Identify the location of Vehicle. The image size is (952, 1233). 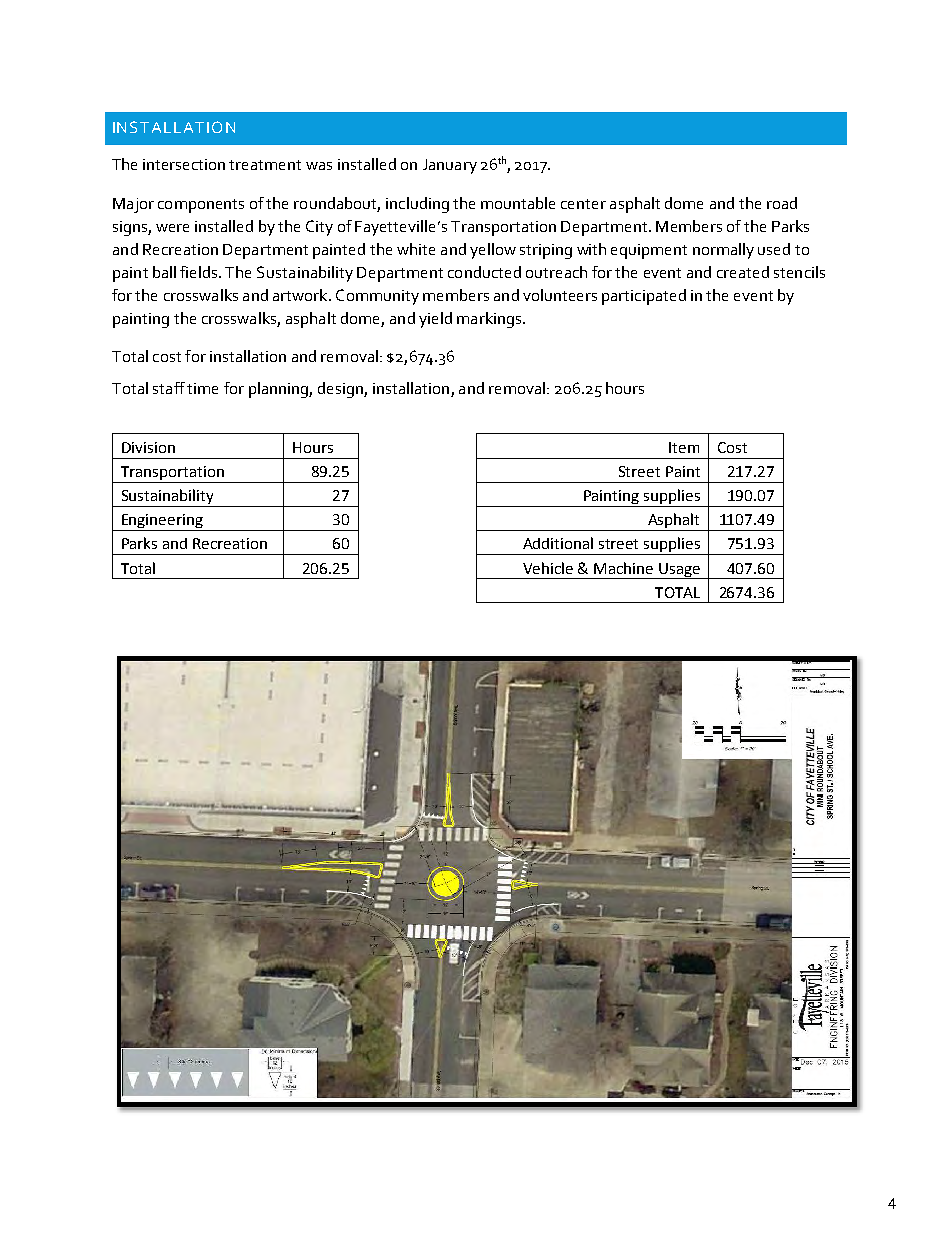
(548, 568).
